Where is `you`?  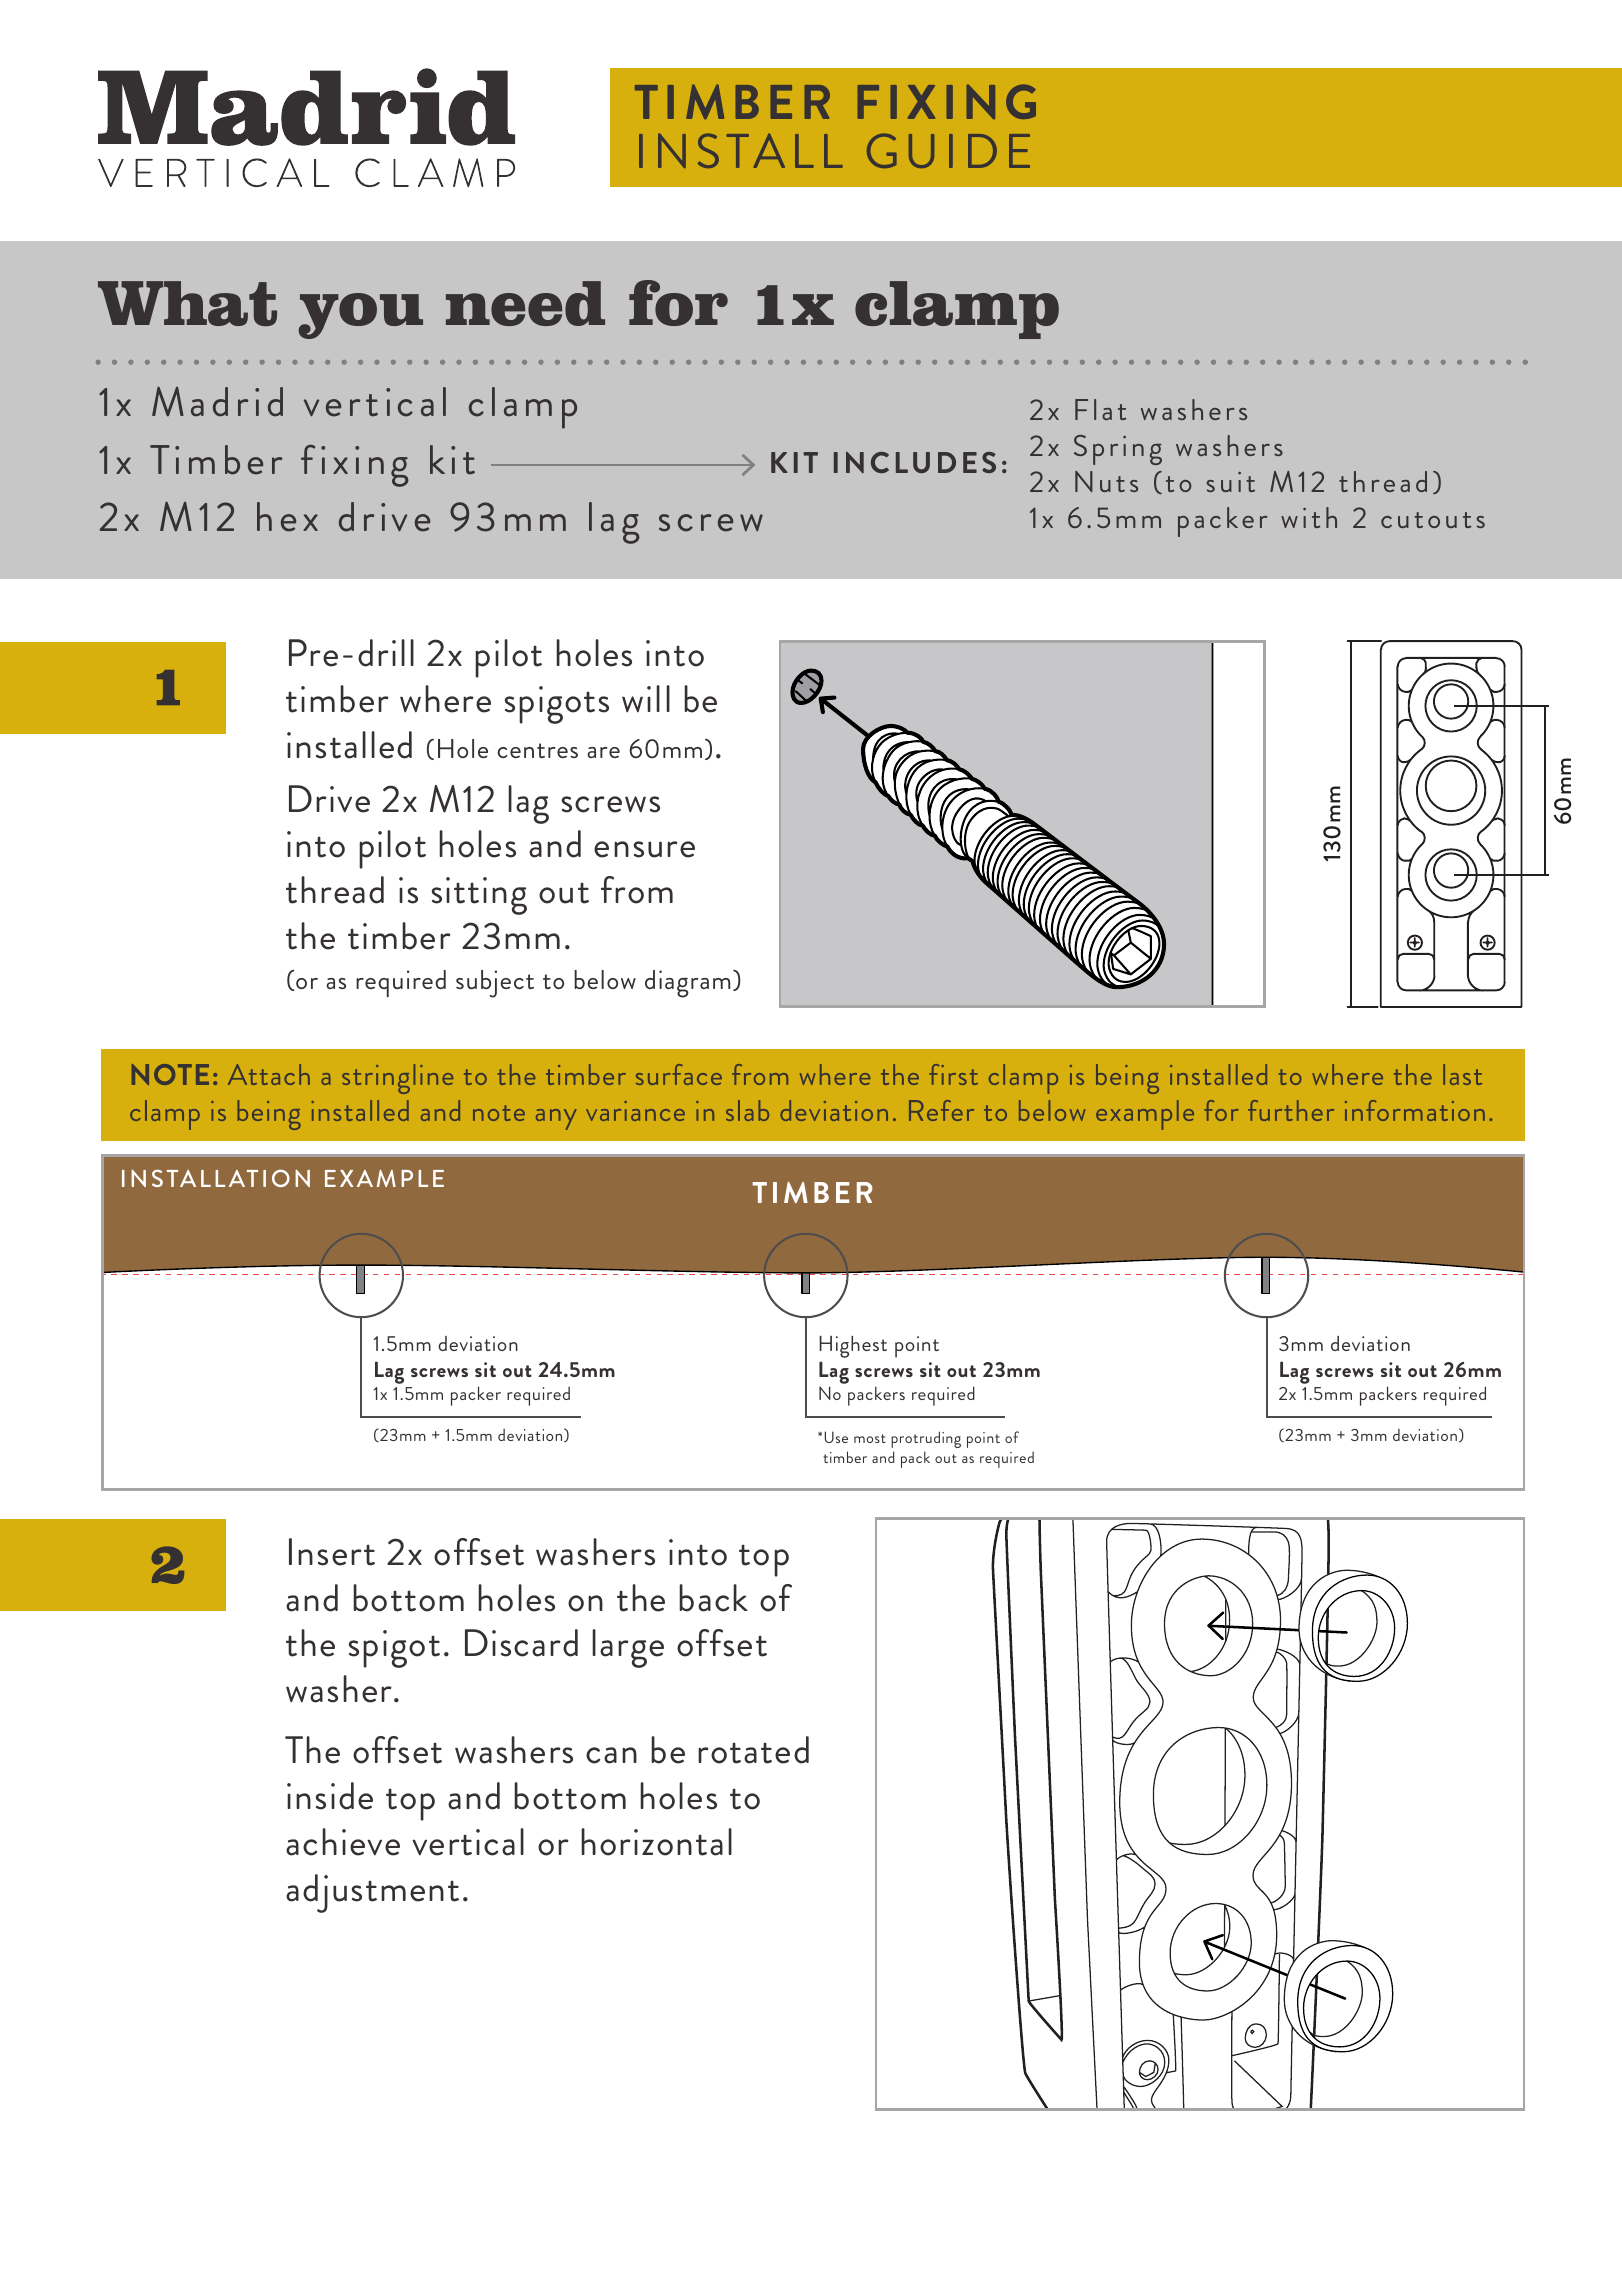 you is located at coordinates (360, 316).
